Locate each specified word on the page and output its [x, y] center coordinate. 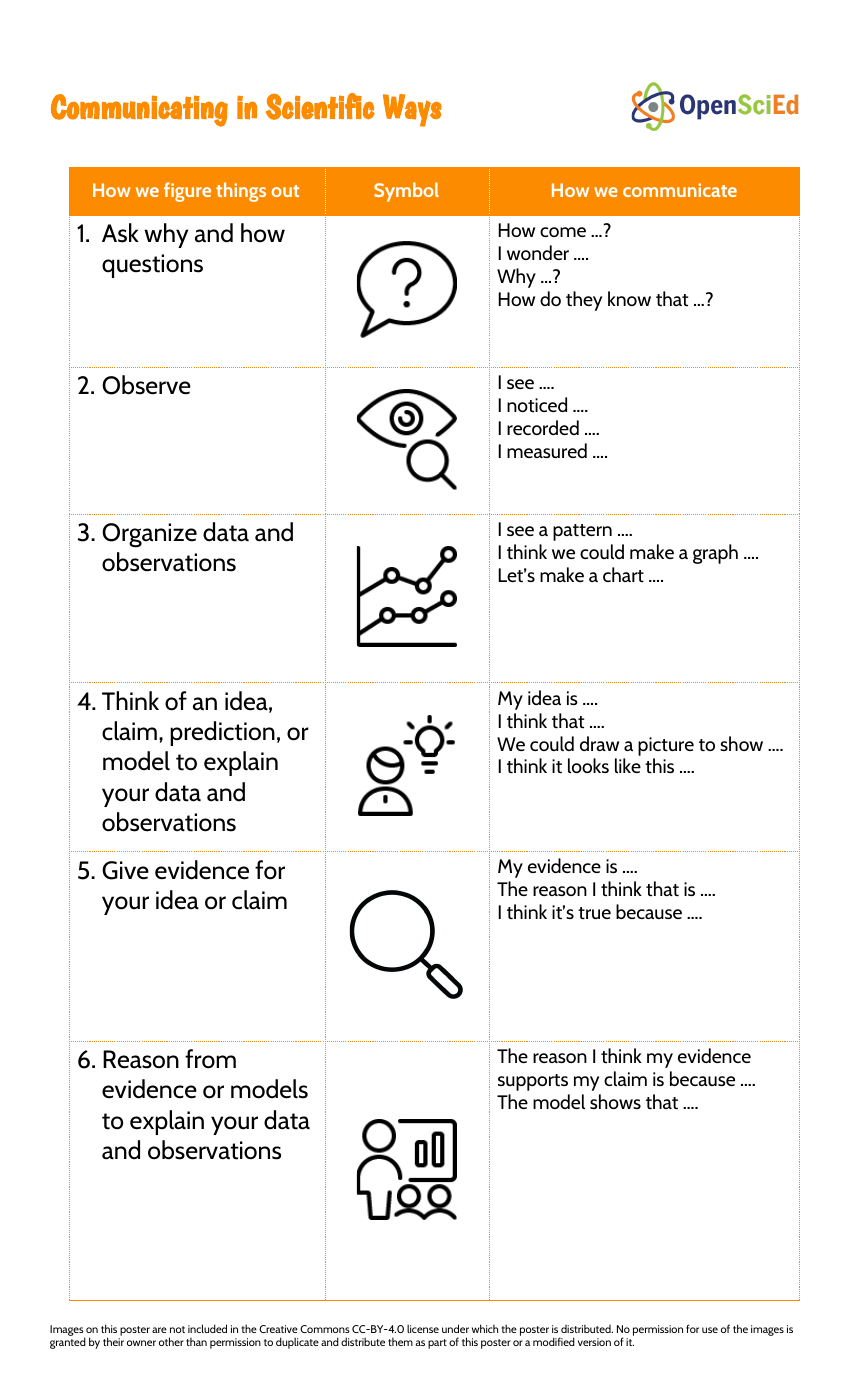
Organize [149, 535]
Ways [412, 110]
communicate [680, 190]
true [594, 913]
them [400, 1341]
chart [623, 574]
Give [125, 870]
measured [547, 450]
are [159, 1330]
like [628, 765]
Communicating [139, 110]
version [594, 1342]
